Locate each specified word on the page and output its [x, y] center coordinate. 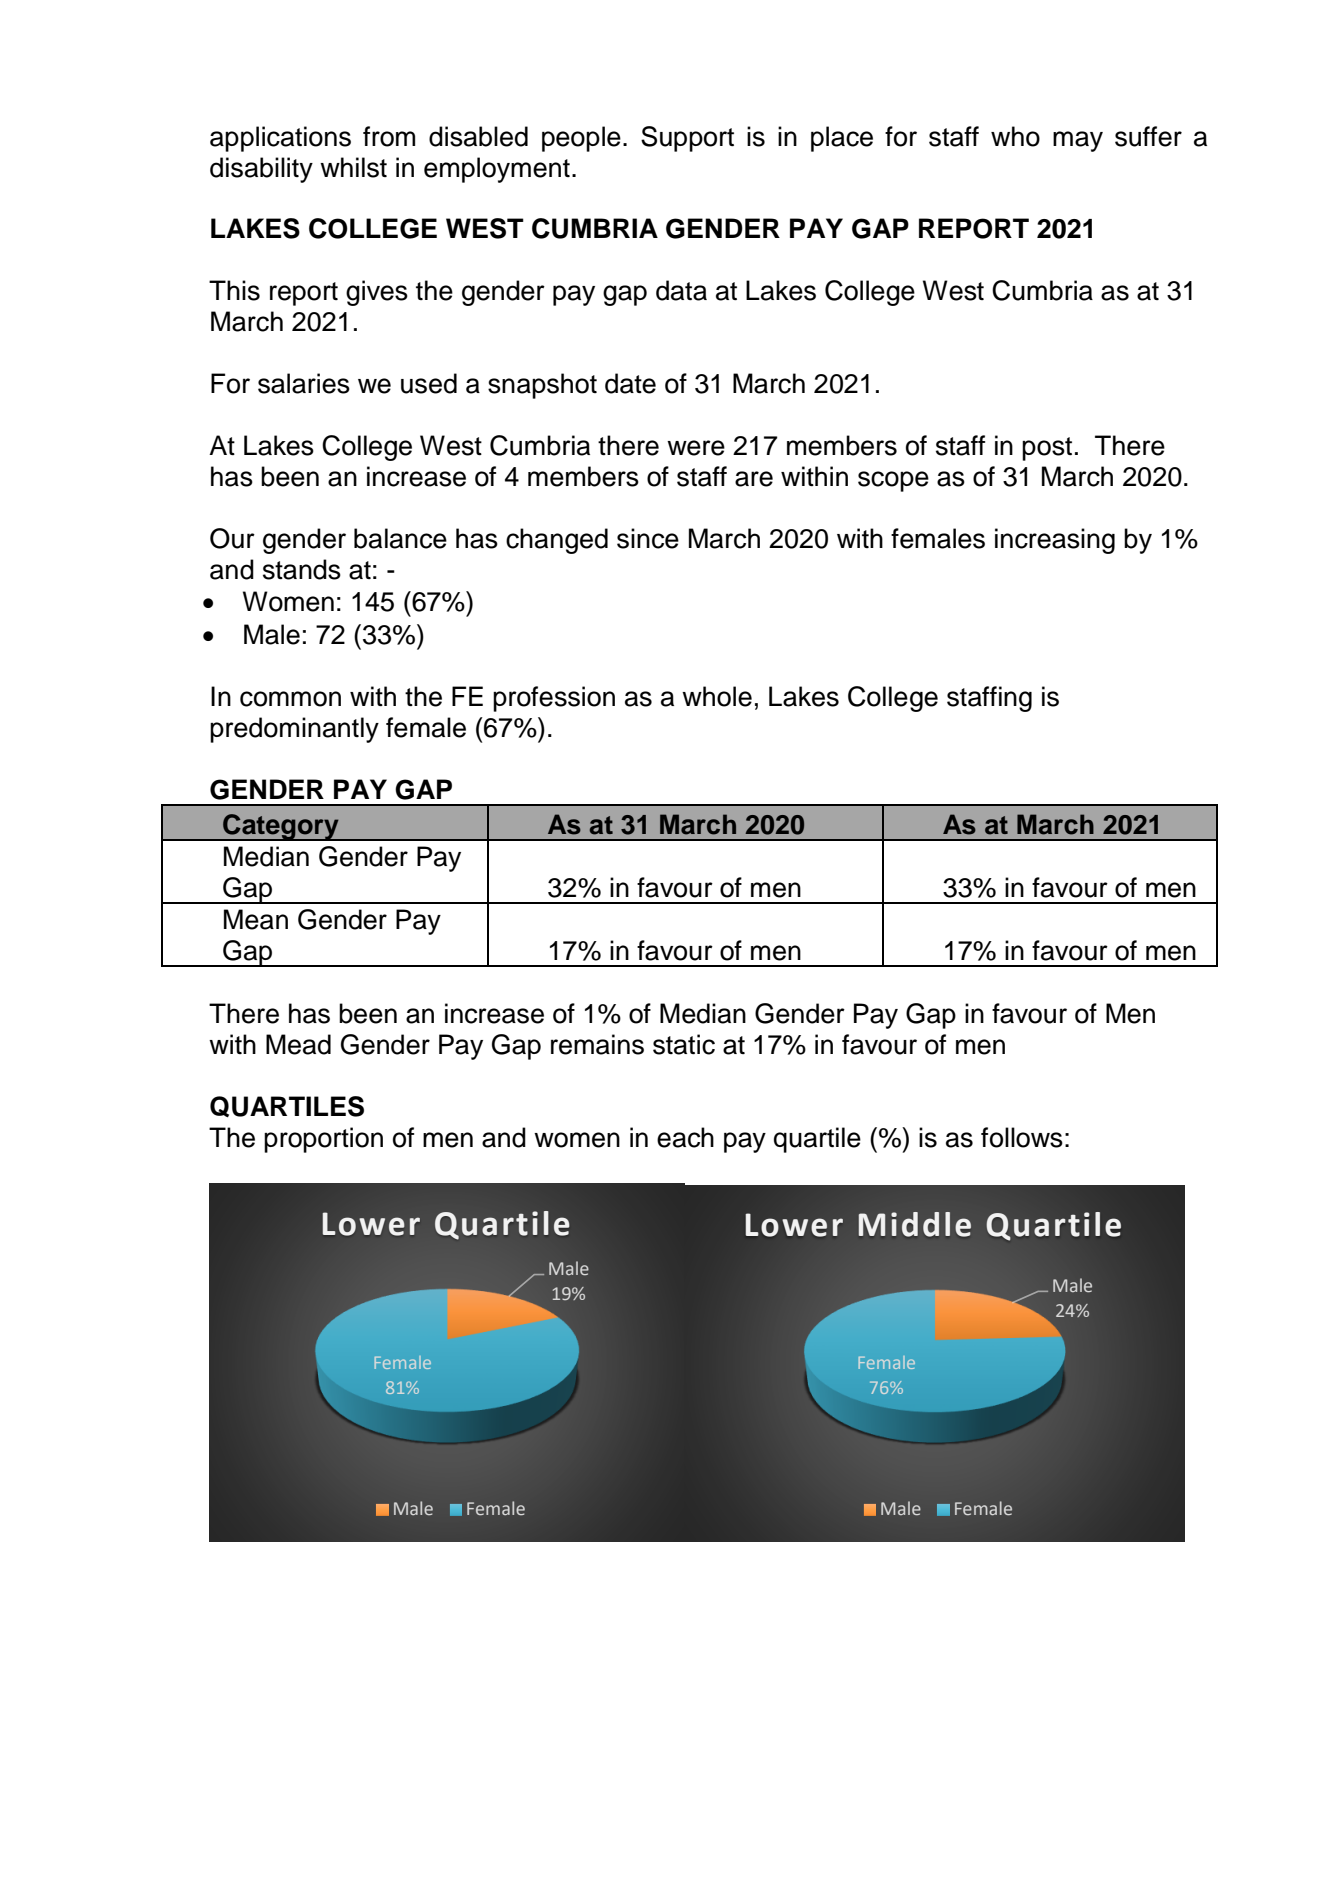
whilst [353, 167]
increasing [1055, 541]
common [290, 699]
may [1078, 141]
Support [687, 139]
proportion [323, 1140]
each [685, 1137]
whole [717, 696]
